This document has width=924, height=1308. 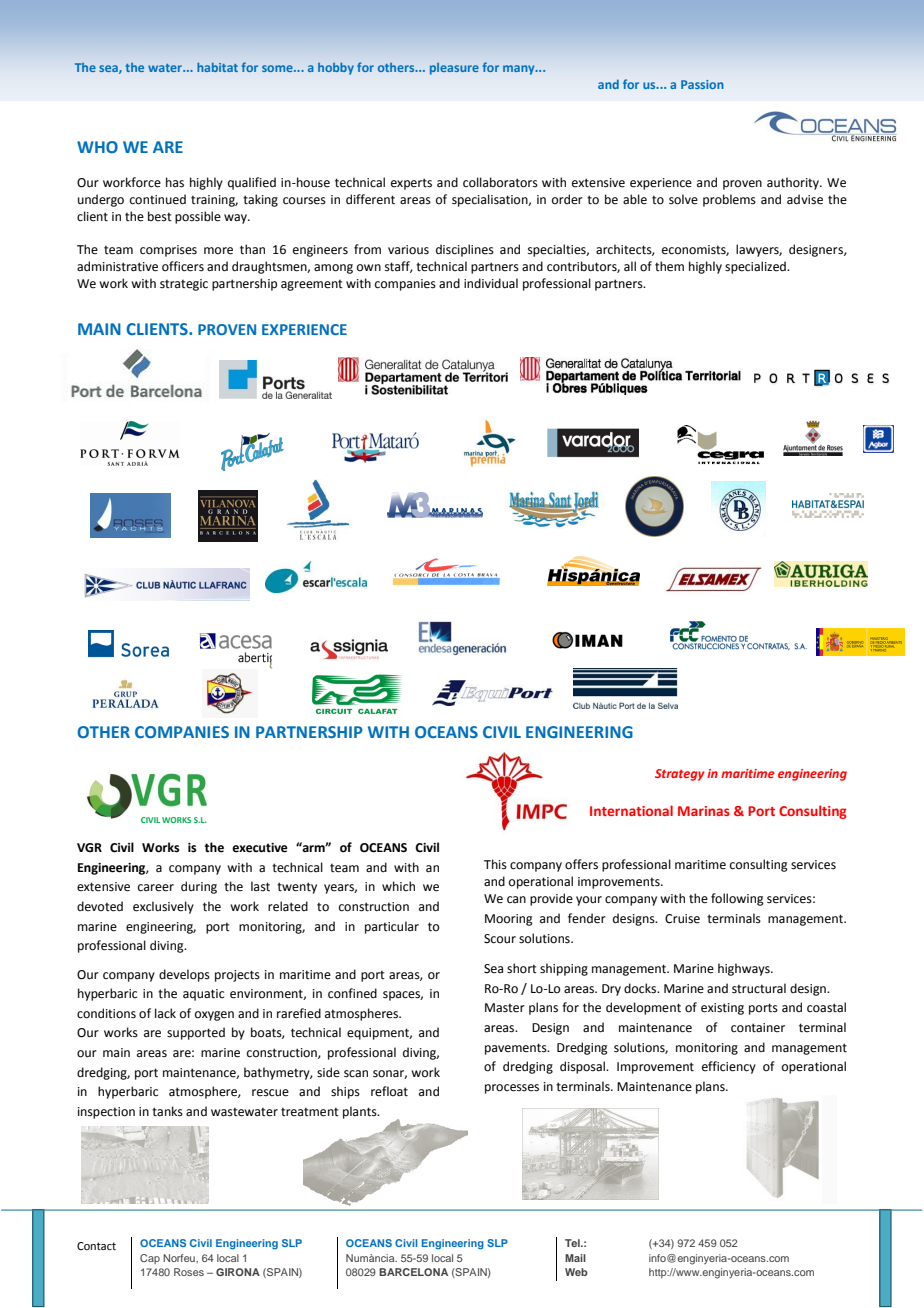 What do you see at coordinates (491, 283) in the document?
I see `individual` at bounding box center [491, 283].
